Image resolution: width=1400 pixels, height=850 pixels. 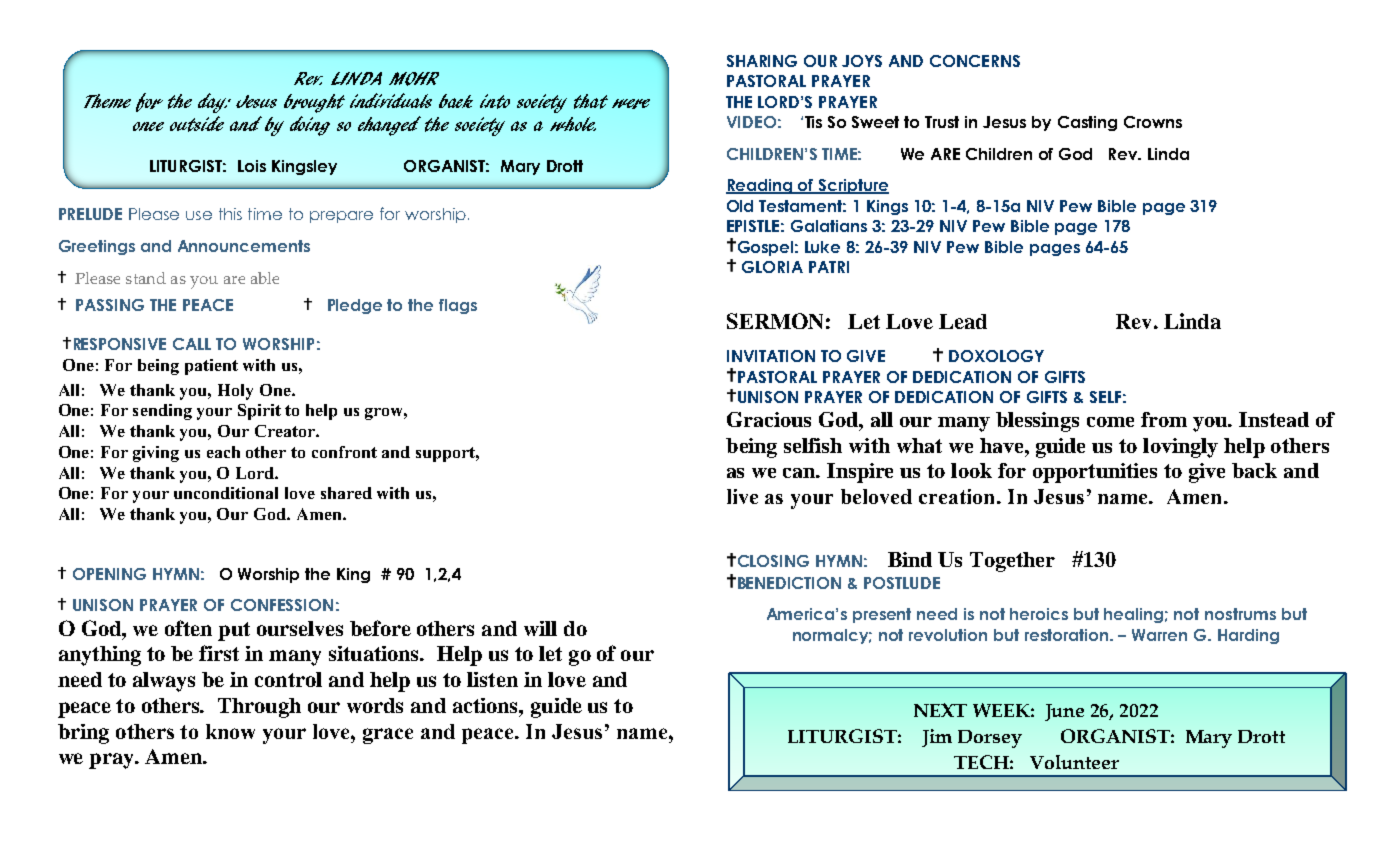 I want to click on come, so click(x=1110, y=422).
